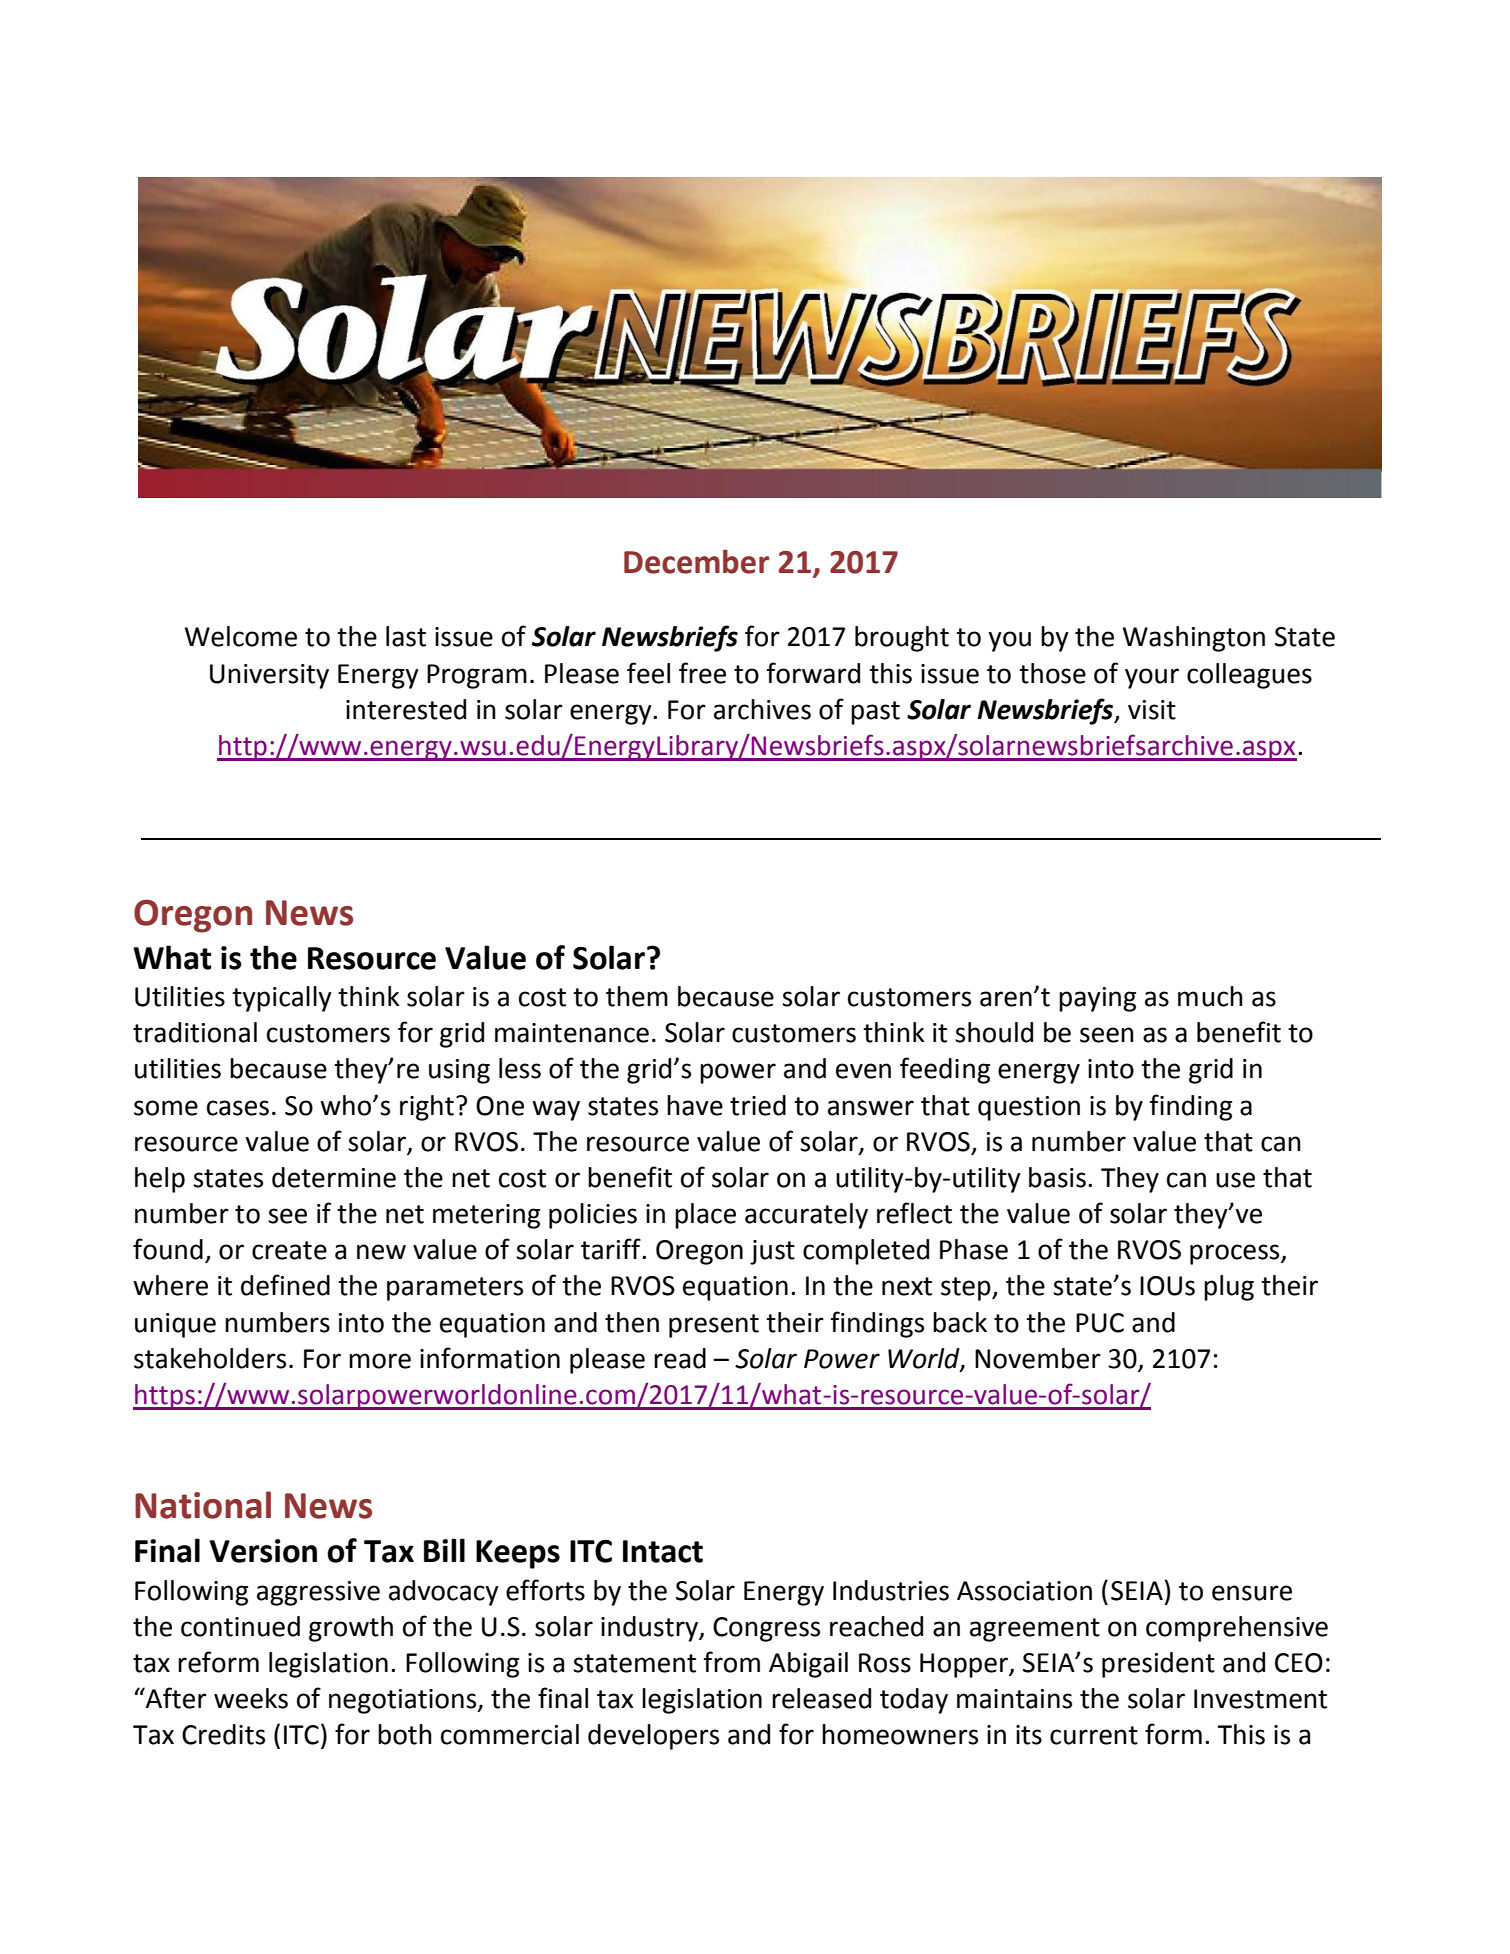 The image size is (1510, 1954). I want to click on from, so click(732, 1662).
